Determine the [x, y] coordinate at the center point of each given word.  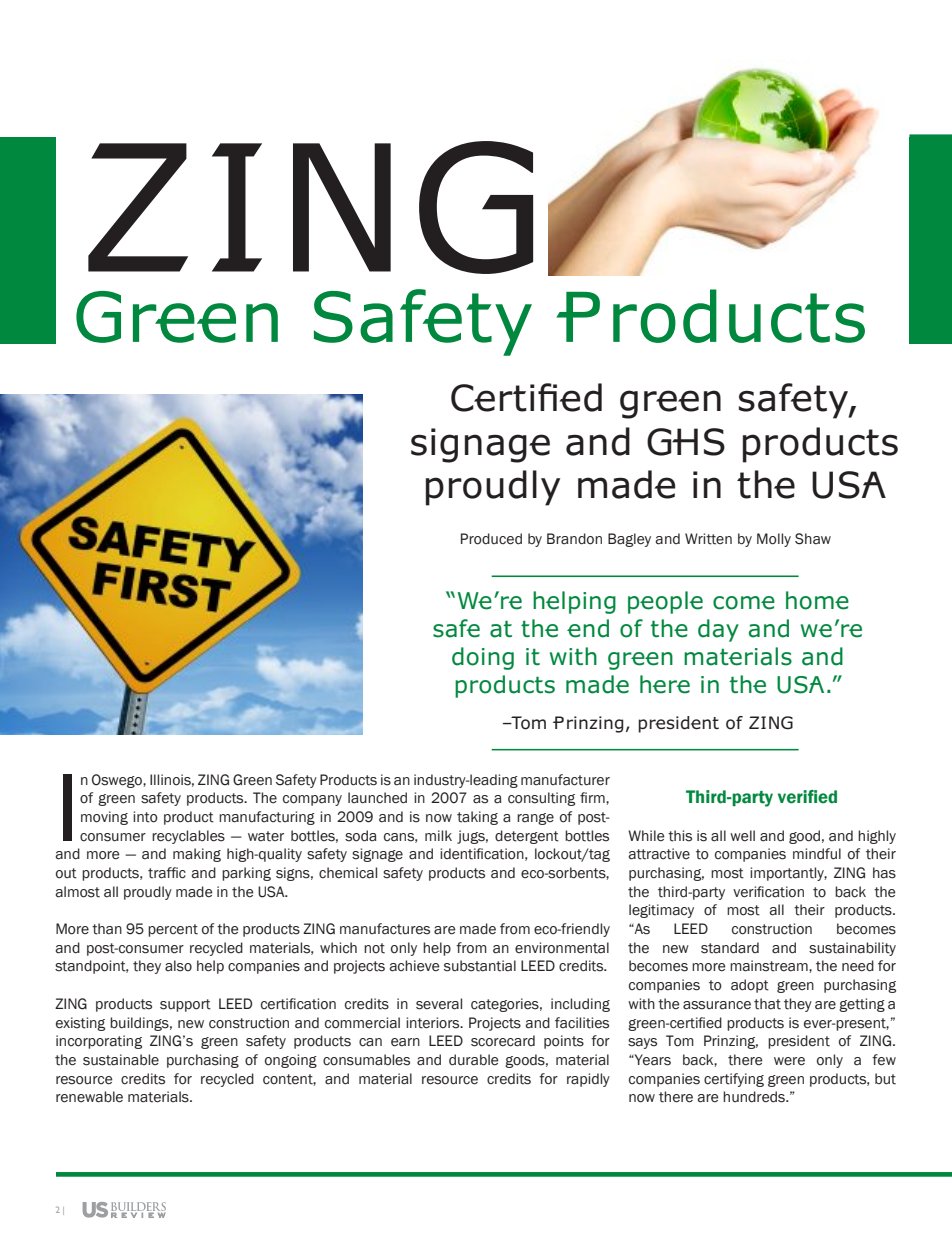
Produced [491, 539]
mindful [817, 854]
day [718, 630]
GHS [686, 442]
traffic [167, 873]
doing [483, 658]
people [665, 602]
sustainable [121, 1060]
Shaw [813, 539]
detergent [527, 837]
